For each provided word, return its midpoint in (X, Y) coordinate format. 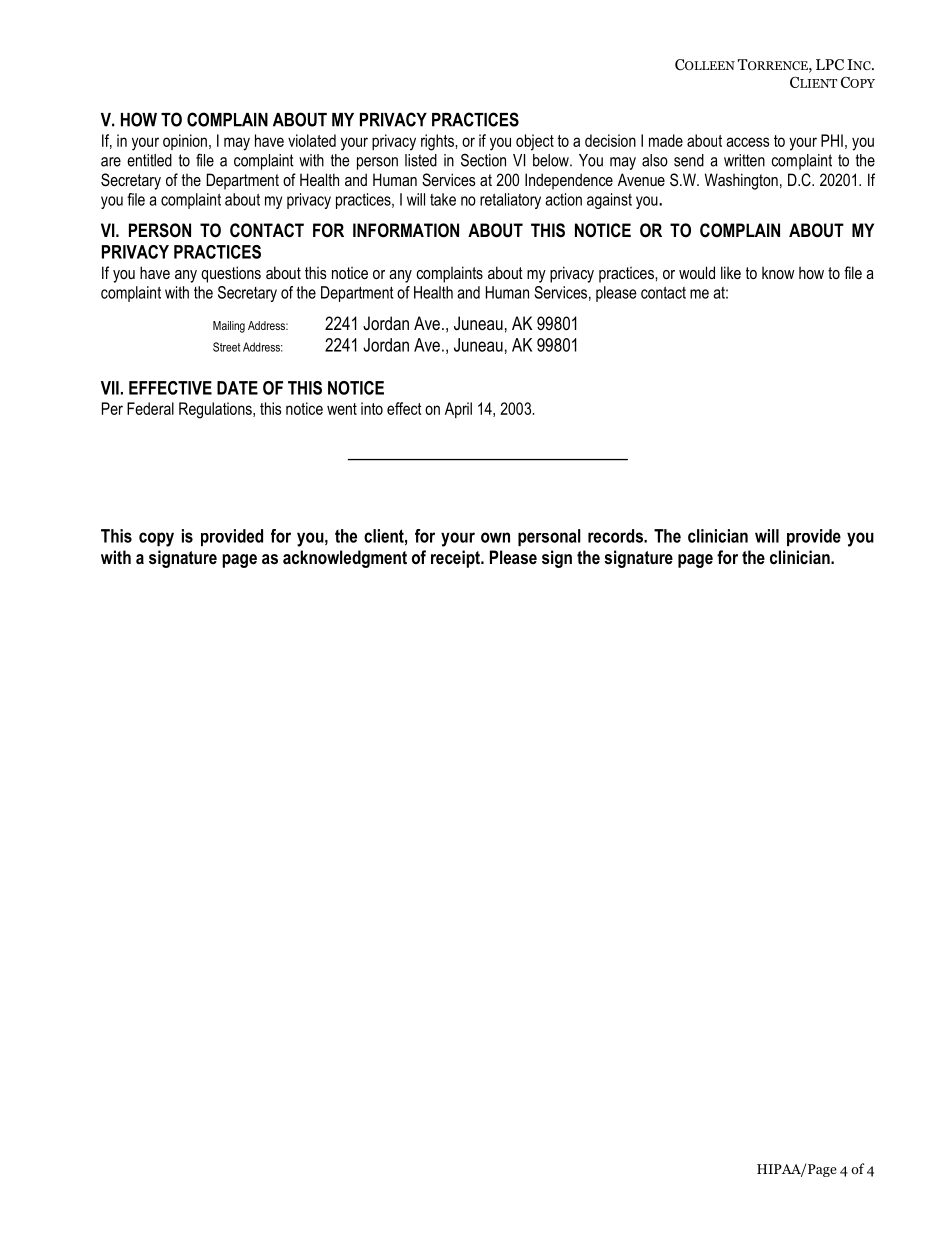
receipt (456, 559)
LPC (830, 65)
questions (231, 274)
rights (438, 142)
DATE (237, 388)
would (697, 272)
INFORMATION (406, 230)
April (458, 410)
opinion (185, 142)
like (731, 272)
